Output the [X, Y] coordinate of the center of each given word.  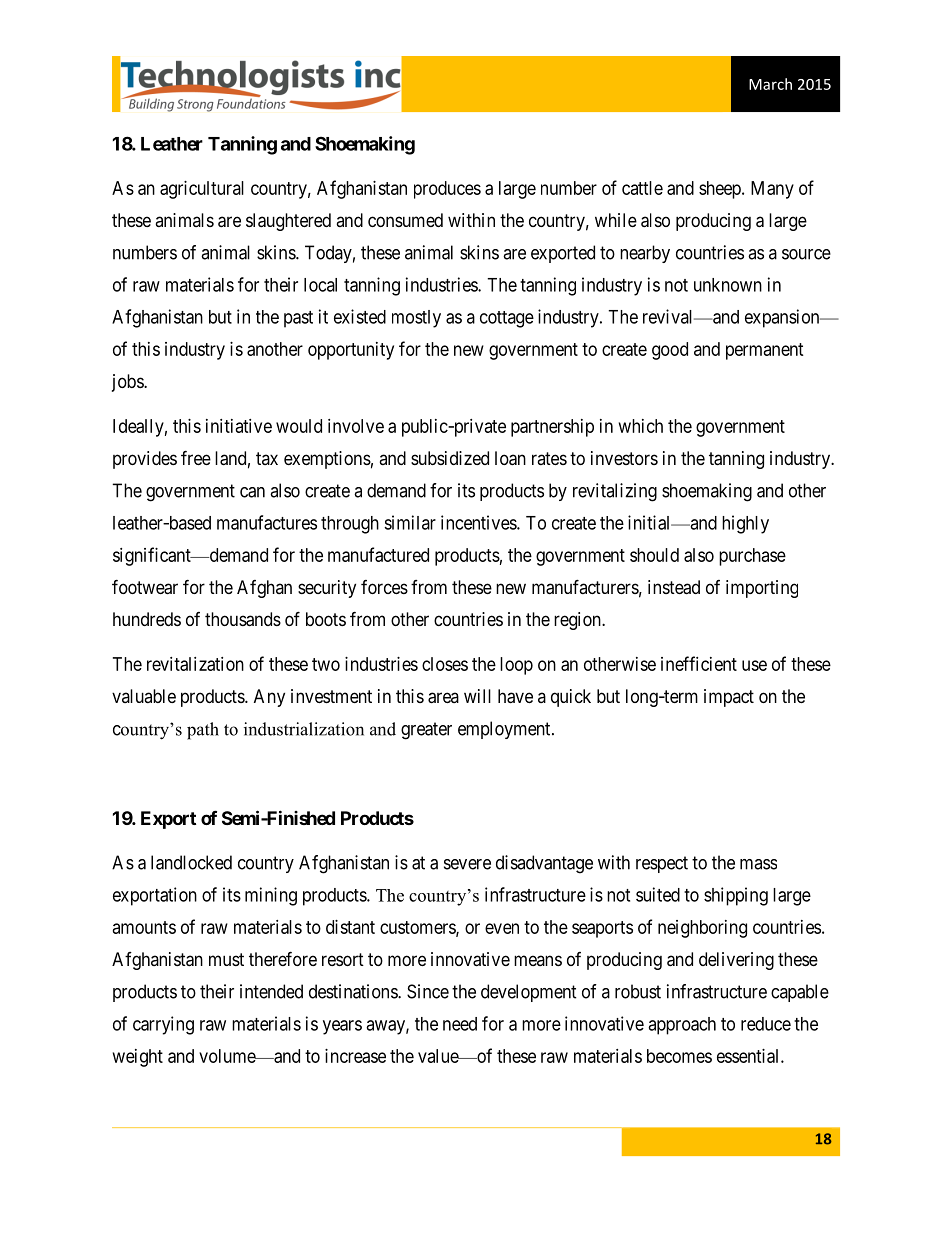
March [770, 84]
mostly [416, 319]
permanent [765, 351]
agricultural [202, 190]
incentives [479, 522]
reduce [766, 1024]
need [460, 1024]
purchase [752, 557]
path [203, 731]
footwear [145, 587]
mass [758, 864]
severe [467, 864]
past [298, 319]
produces [447, 190]
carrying [163, 1025]
